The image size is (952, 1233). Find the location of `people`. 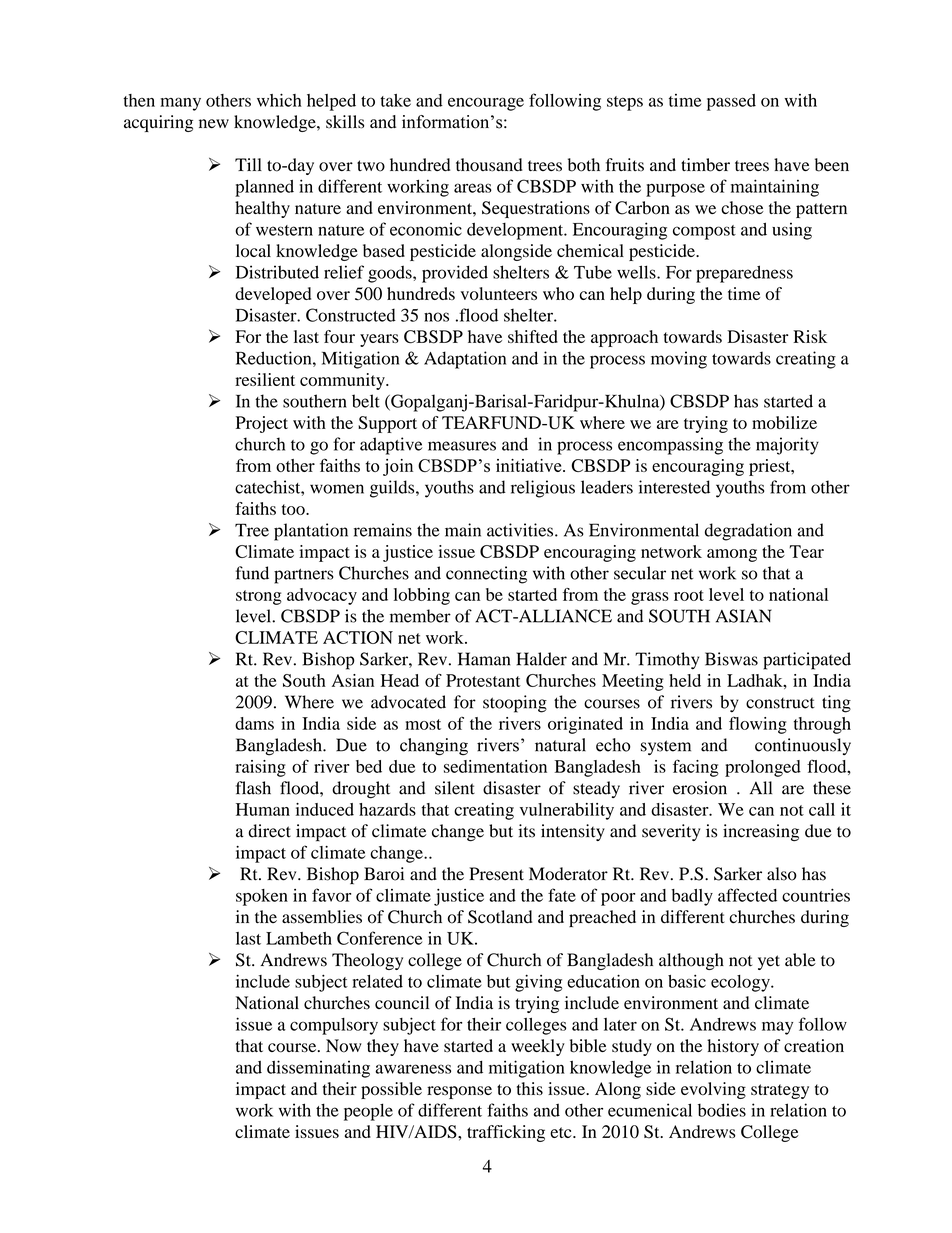

people is located at coordinates (368, 1112).
